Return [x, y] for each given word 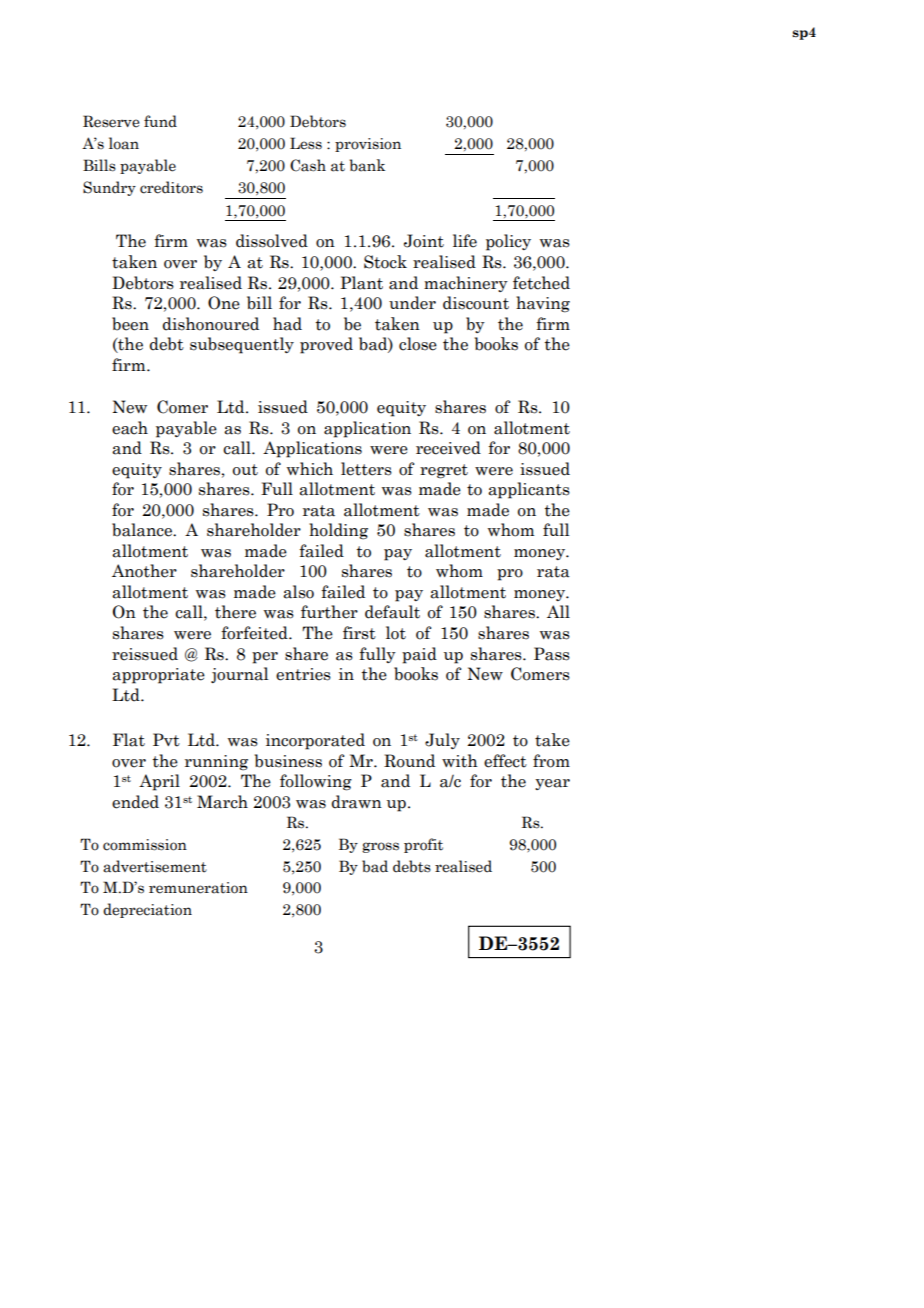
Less [306, 143]
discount [476, 303]
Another [144, 571]
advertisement [155, 866]
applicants [529, 490]
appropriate [158, 676]
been [130, 324]
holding [338, 531]
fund [160, 121]
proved [326, 345]
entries [303, 674]
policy [508, 242]
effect [505, 761]
